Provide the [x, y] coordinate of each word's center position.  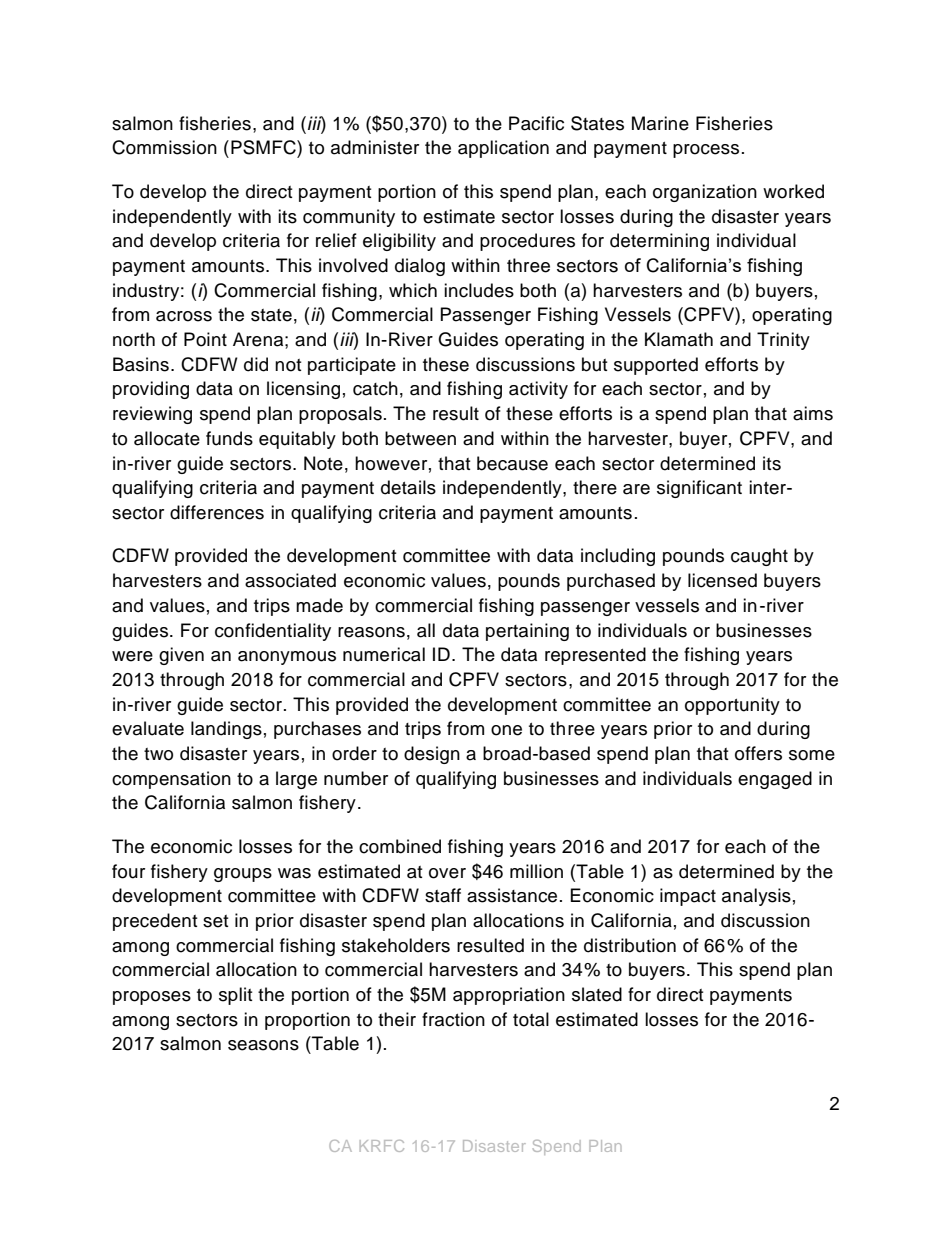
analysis [756, 897]
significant [699, 489]
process [706, 151]
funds [229, 438]
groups [243, 875]
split [235, 996]
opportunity [732, 706]
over [447, 873]
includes [479, 290]
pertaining [527, 632]
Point [205, 339]
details [408, 487]
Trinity [783, 341]
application [503, 149]
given [181, 656]
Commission [164, 147]
